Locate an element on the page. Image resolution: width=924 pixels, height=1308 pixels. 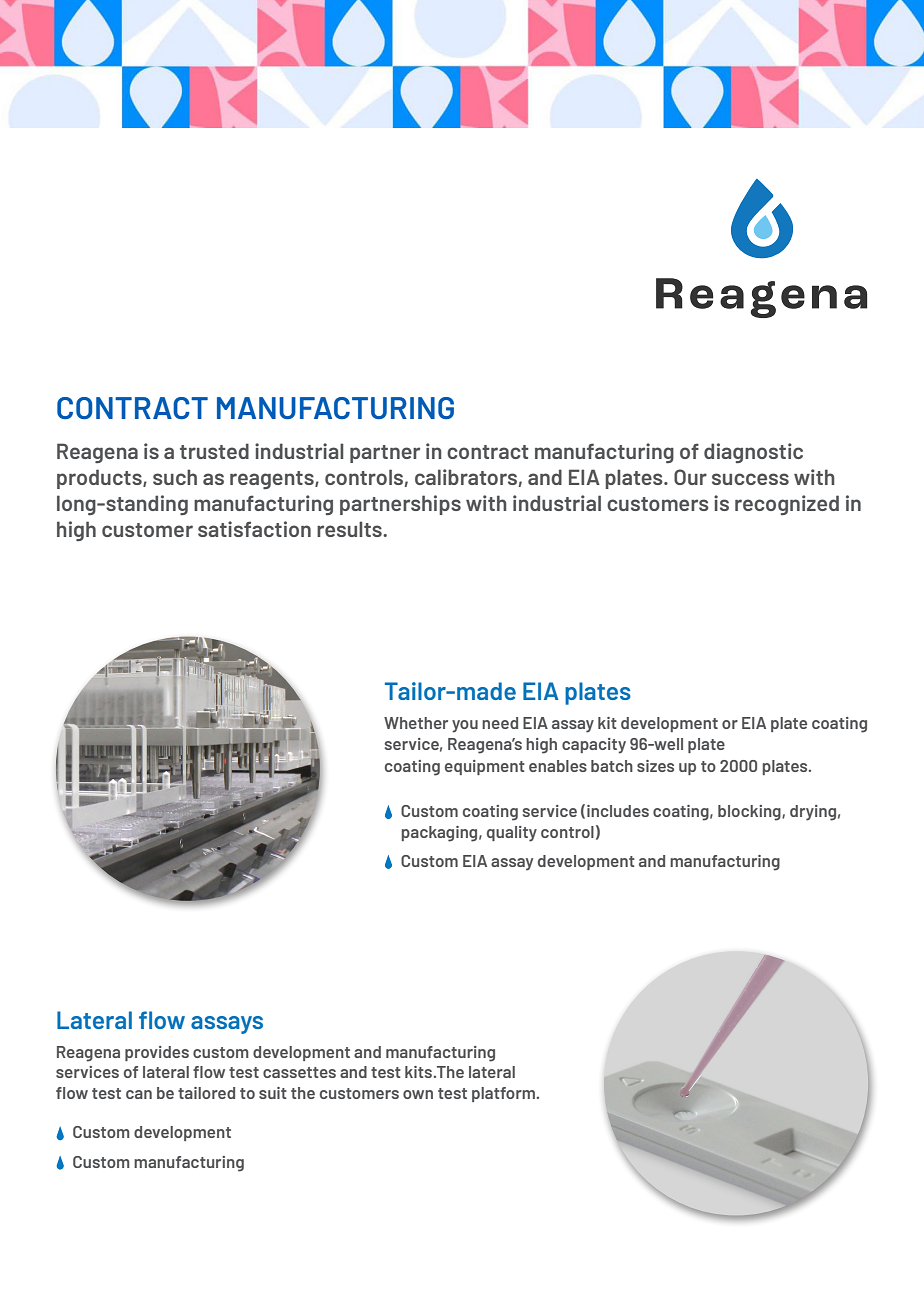
equipment is located at coordinates (485, 767).
